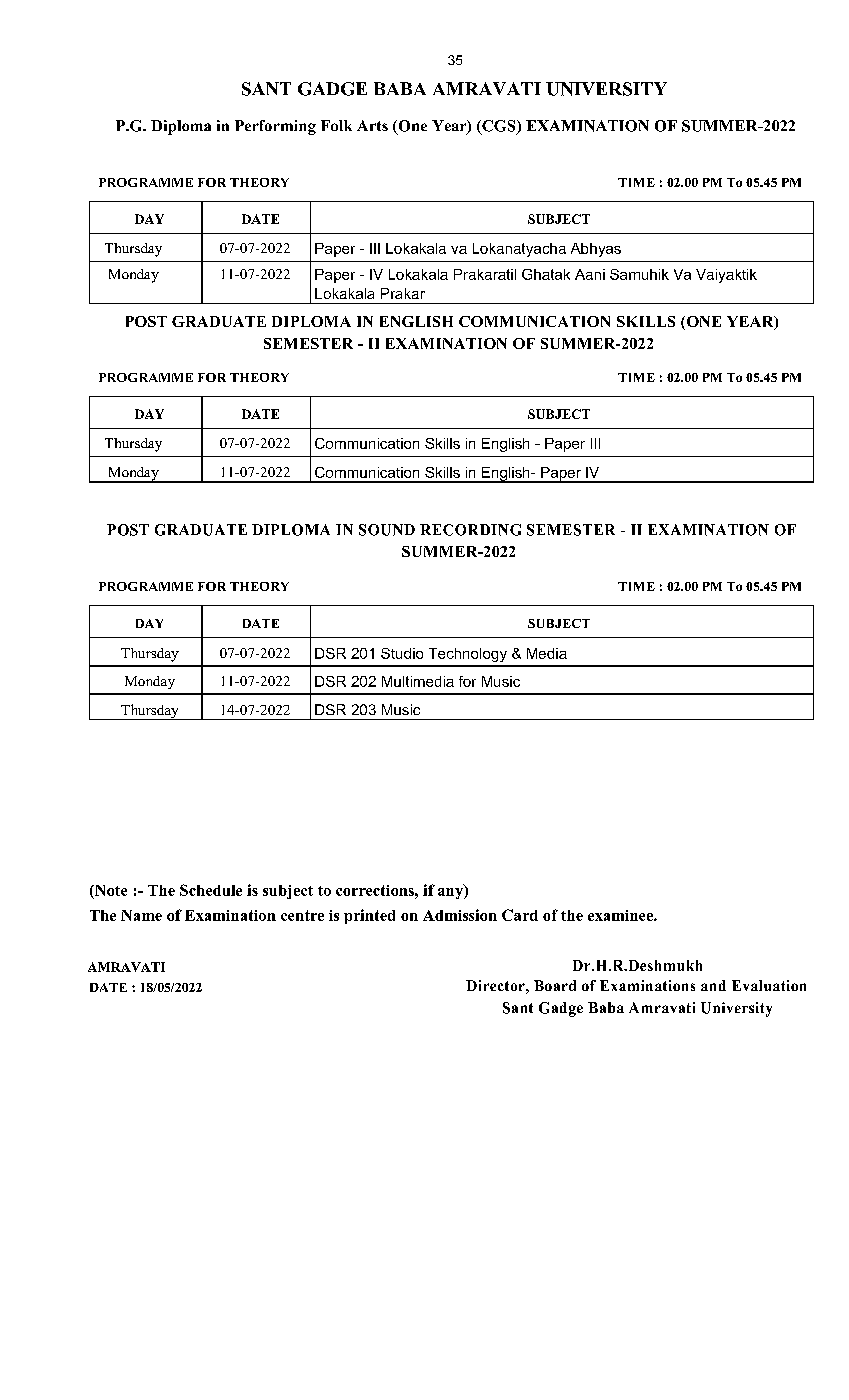 Image resolution: width=849 pixels, height=1400 pixels. I want to click on Admission, so click(460, 915).
